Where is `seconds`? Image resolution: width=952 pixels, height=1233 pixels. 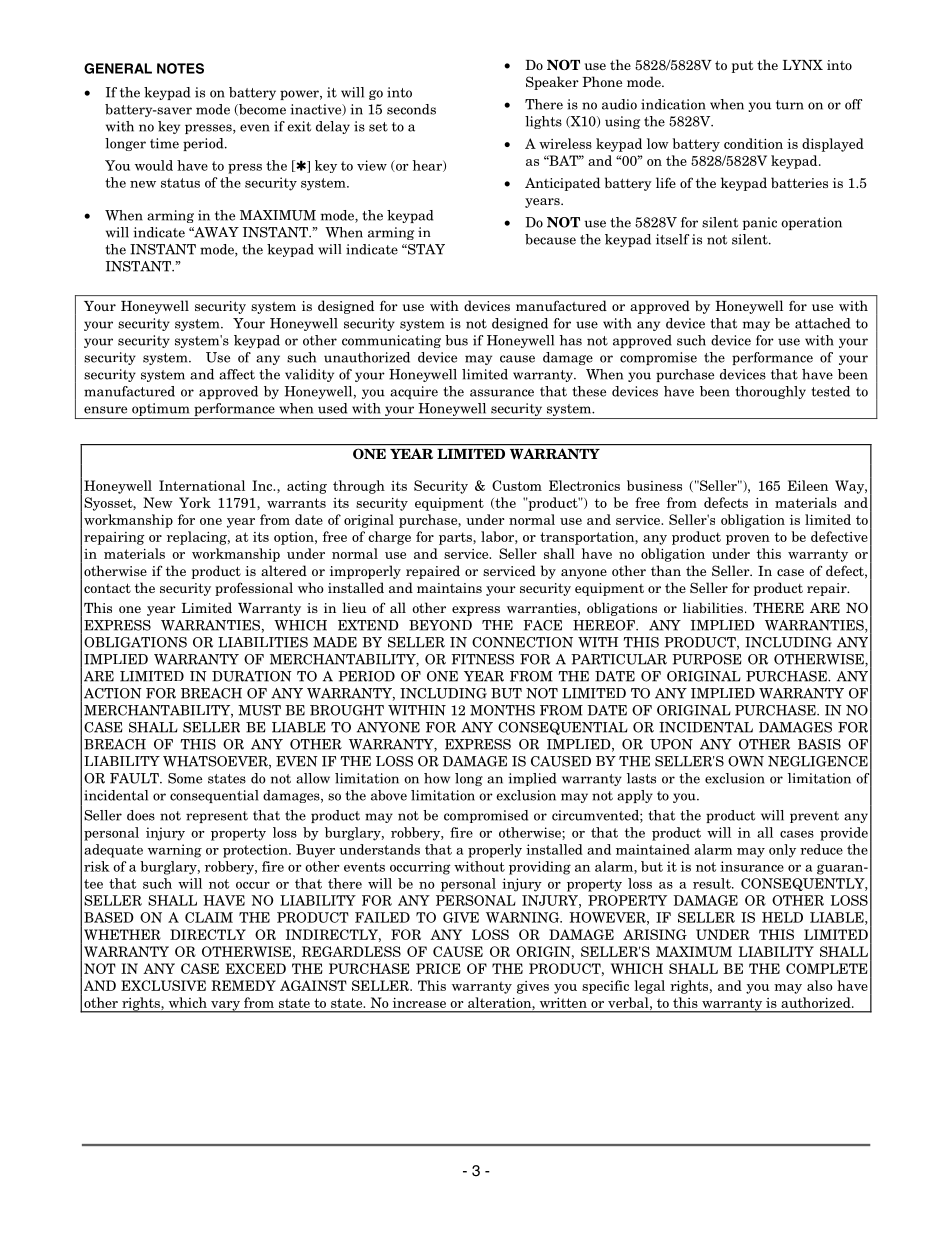 seconds is located at coordinates (411, 109).
